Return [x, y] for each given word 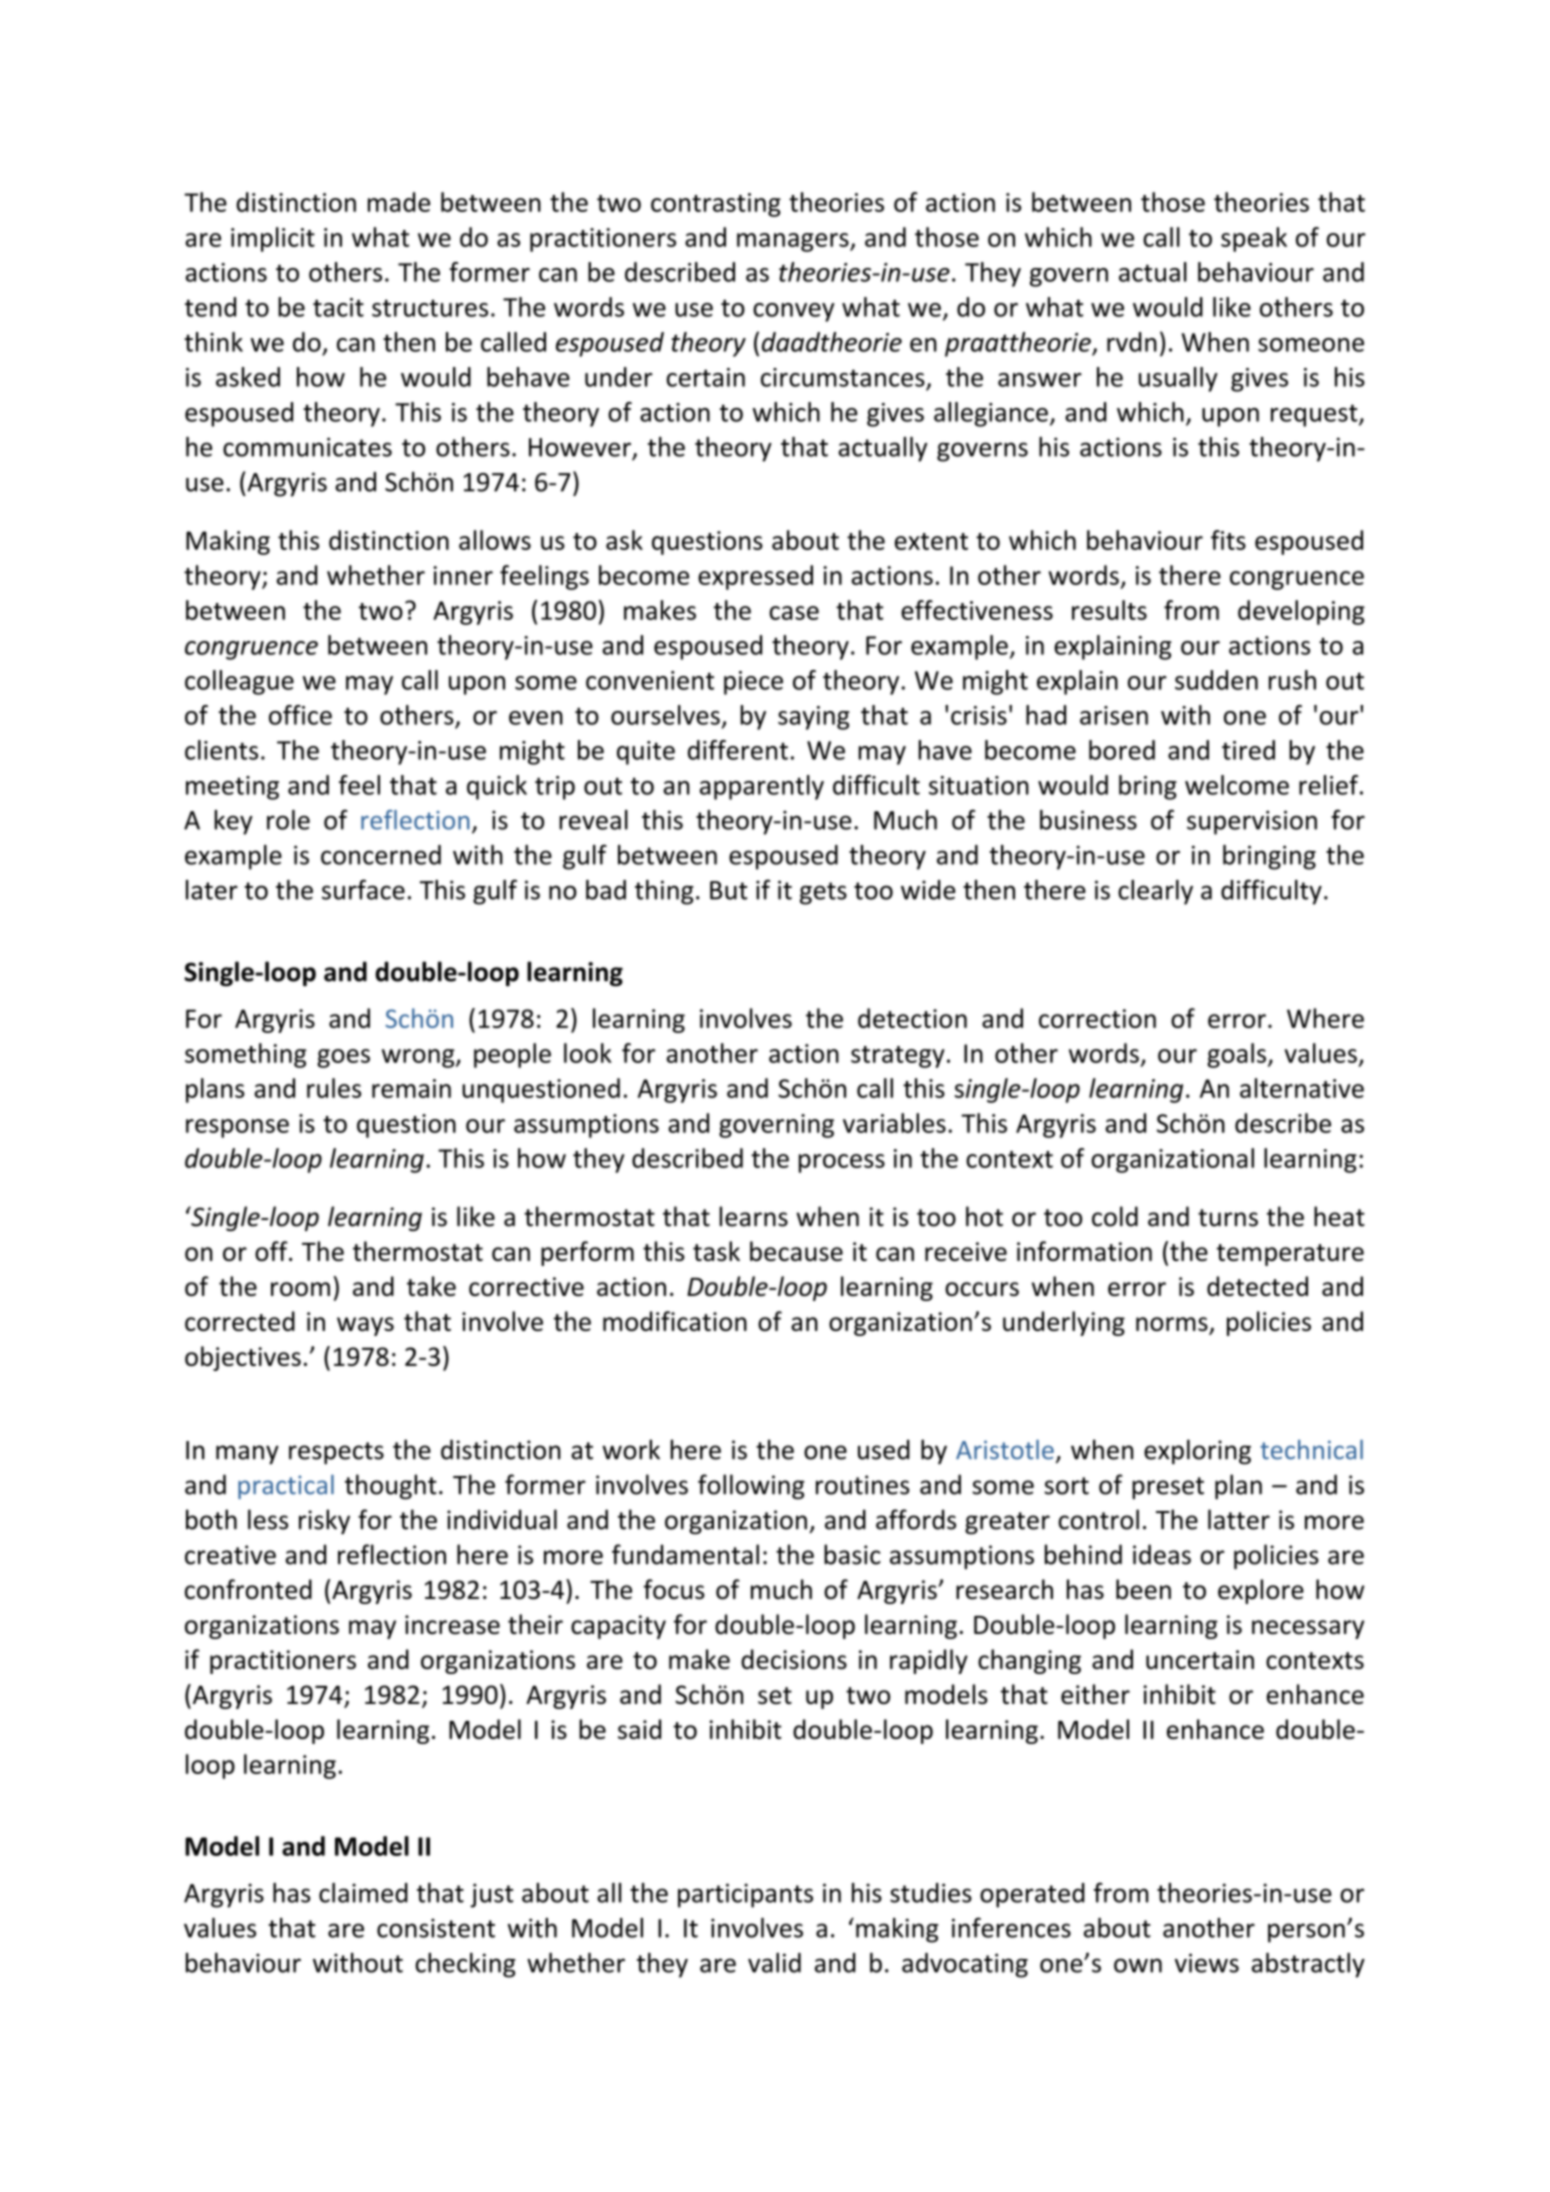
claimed [363, 1893]
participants [745, 1895]
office [300, 715]
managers [794, 242]
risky [324, 1521]
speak [1254, 239]
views [1207, 1963]
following [751, 1487]
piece [753, 683]
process [842, 1163]
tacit [338, 307]
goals [1236, 1055]
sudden [1216, 680]
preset [1168, 1488]
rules [334, 1088]
